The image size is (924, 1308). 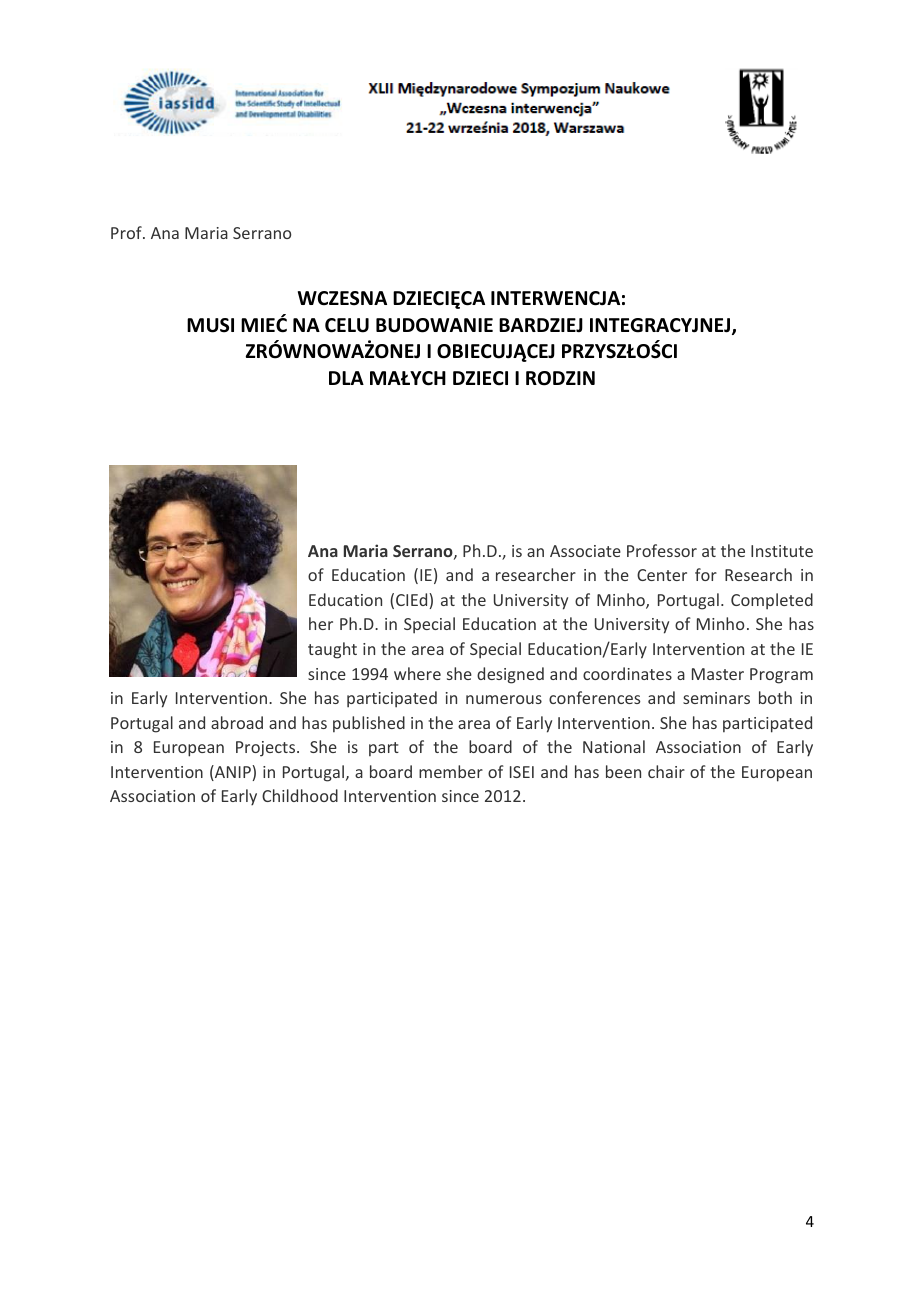 What do you see at coordinates (706, 574) in the screenshot?
I see `for` at bounding box center [706, 574].
